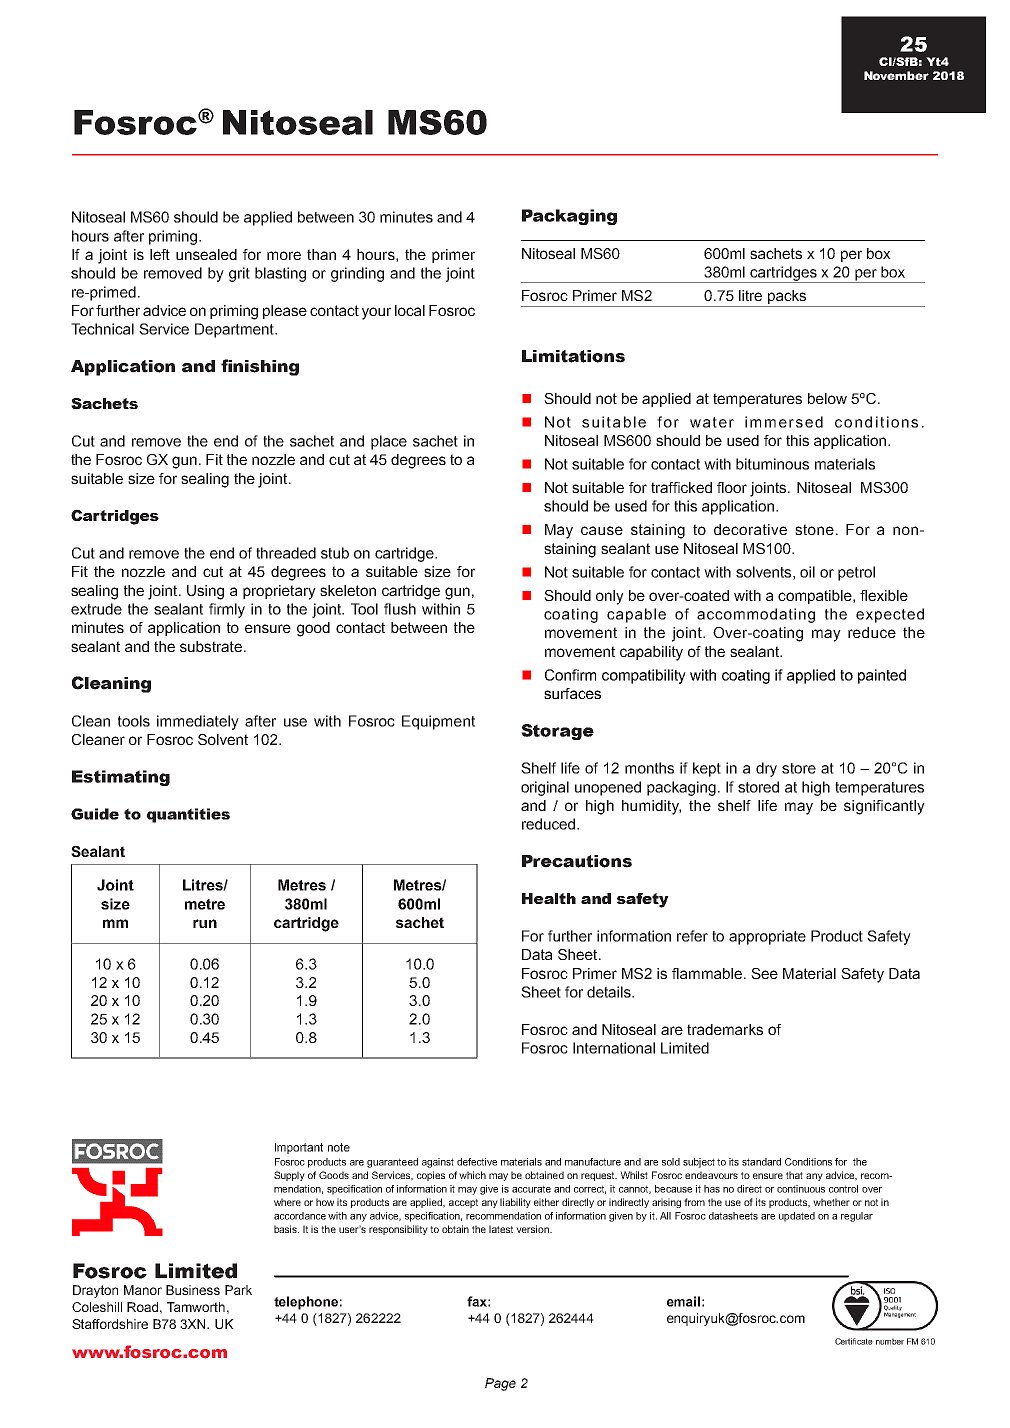 The width and height of the image is (1010, 1428). I want to click on Page, so click(500, 1384).
